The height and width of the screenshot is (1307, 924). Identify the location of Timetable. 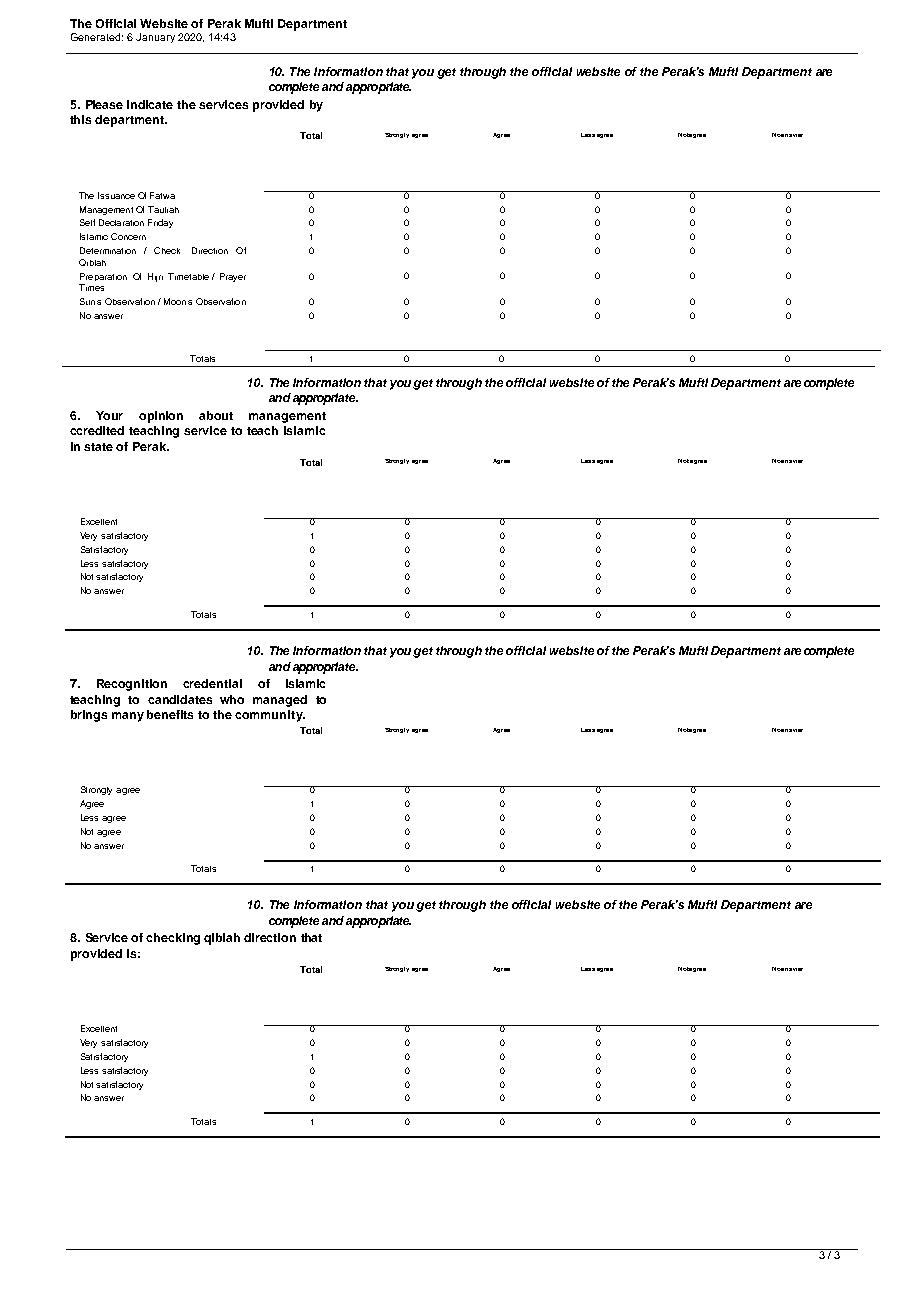
(188, 276).
